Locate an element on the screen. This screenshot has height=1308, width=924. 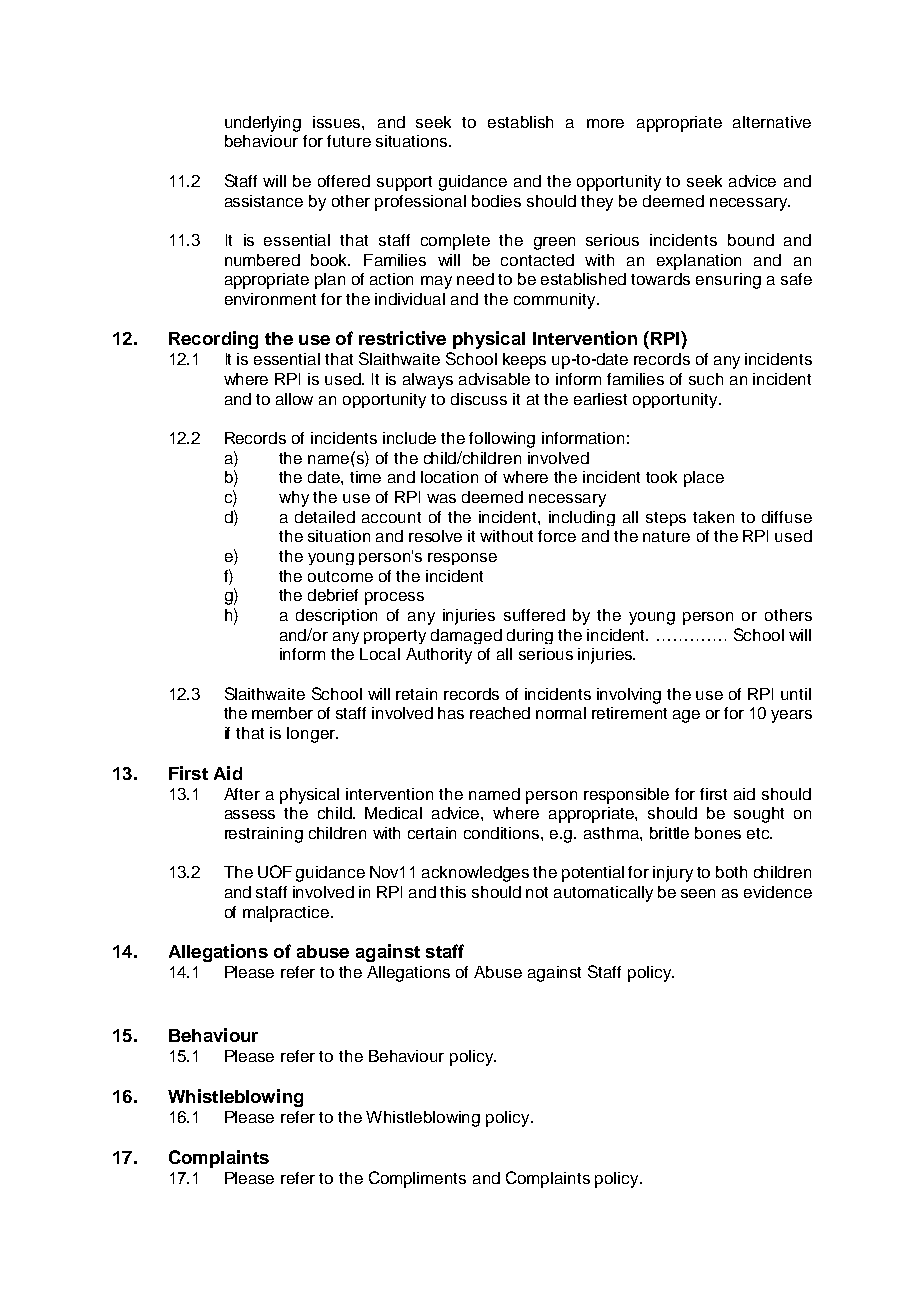
underlying is located at coordinates (263, 124).
